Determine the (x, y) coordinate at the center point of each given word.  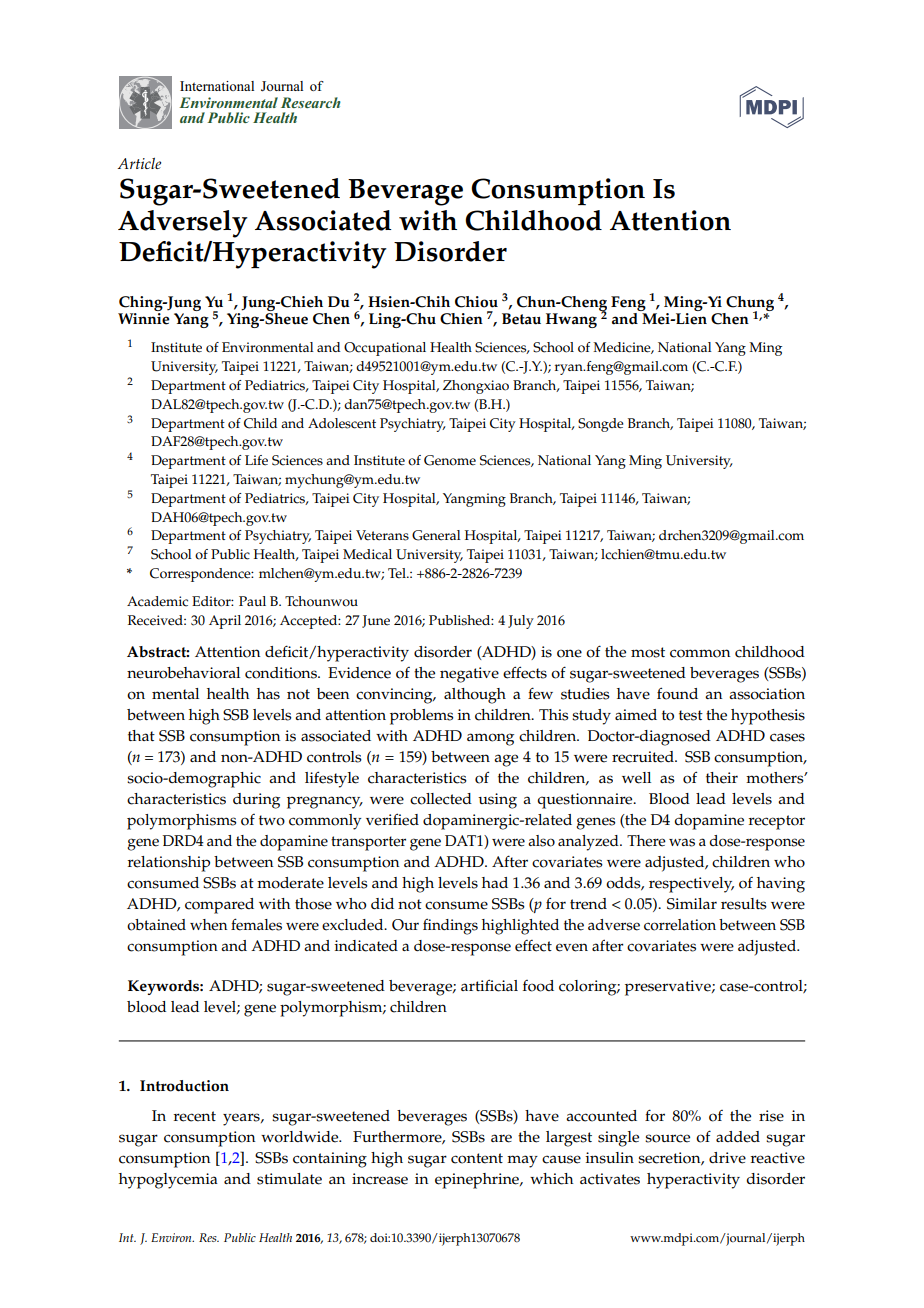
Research (311, 102)
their (722, 778)
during (256, 801)
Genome (450, 460)
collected (441, 799)
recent (195, 1116)
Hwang (571, 320)
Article (139, 163)
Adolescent (342, 423)
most (648, 652)
